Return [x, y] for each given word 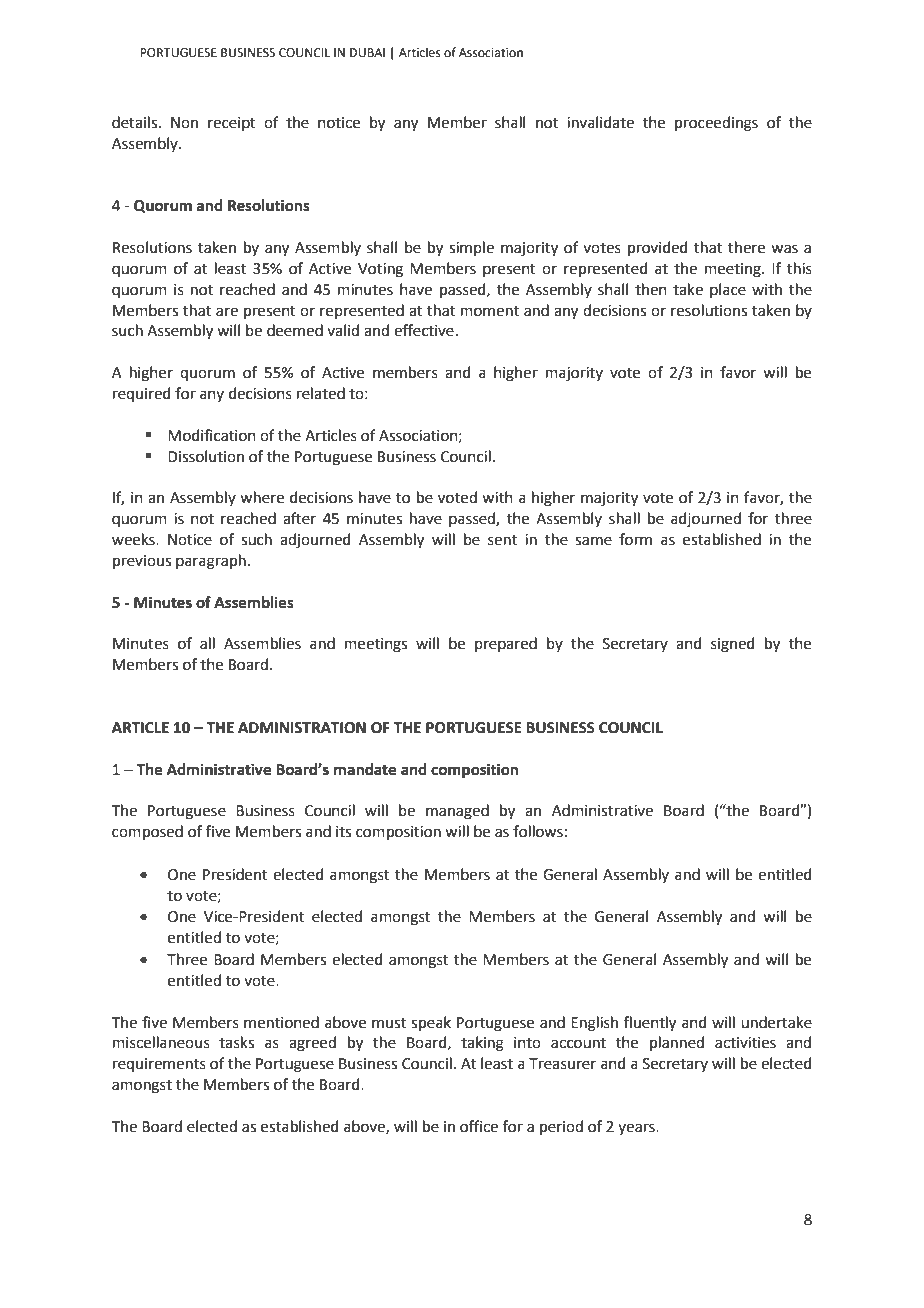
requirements [159, 1065]
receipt [232, 124]
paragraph [211, 562]
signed [733, 645]
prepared [506, 644]
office [479, 1126]
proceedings [716, 124]
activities [745, 1043]
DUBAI [367, 53]
